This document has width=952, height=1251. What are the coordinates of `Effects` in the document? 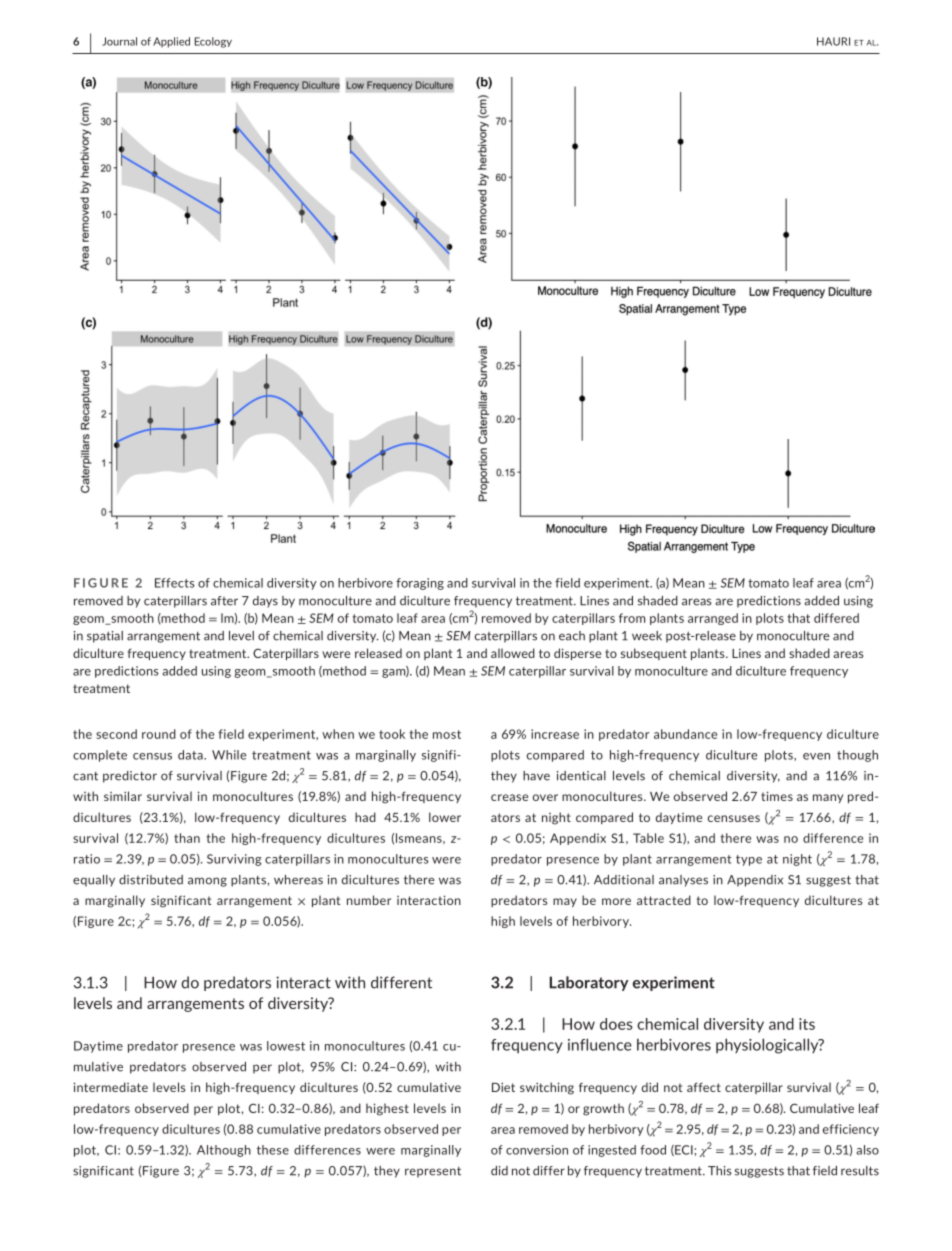 It's located at (175, 583).
